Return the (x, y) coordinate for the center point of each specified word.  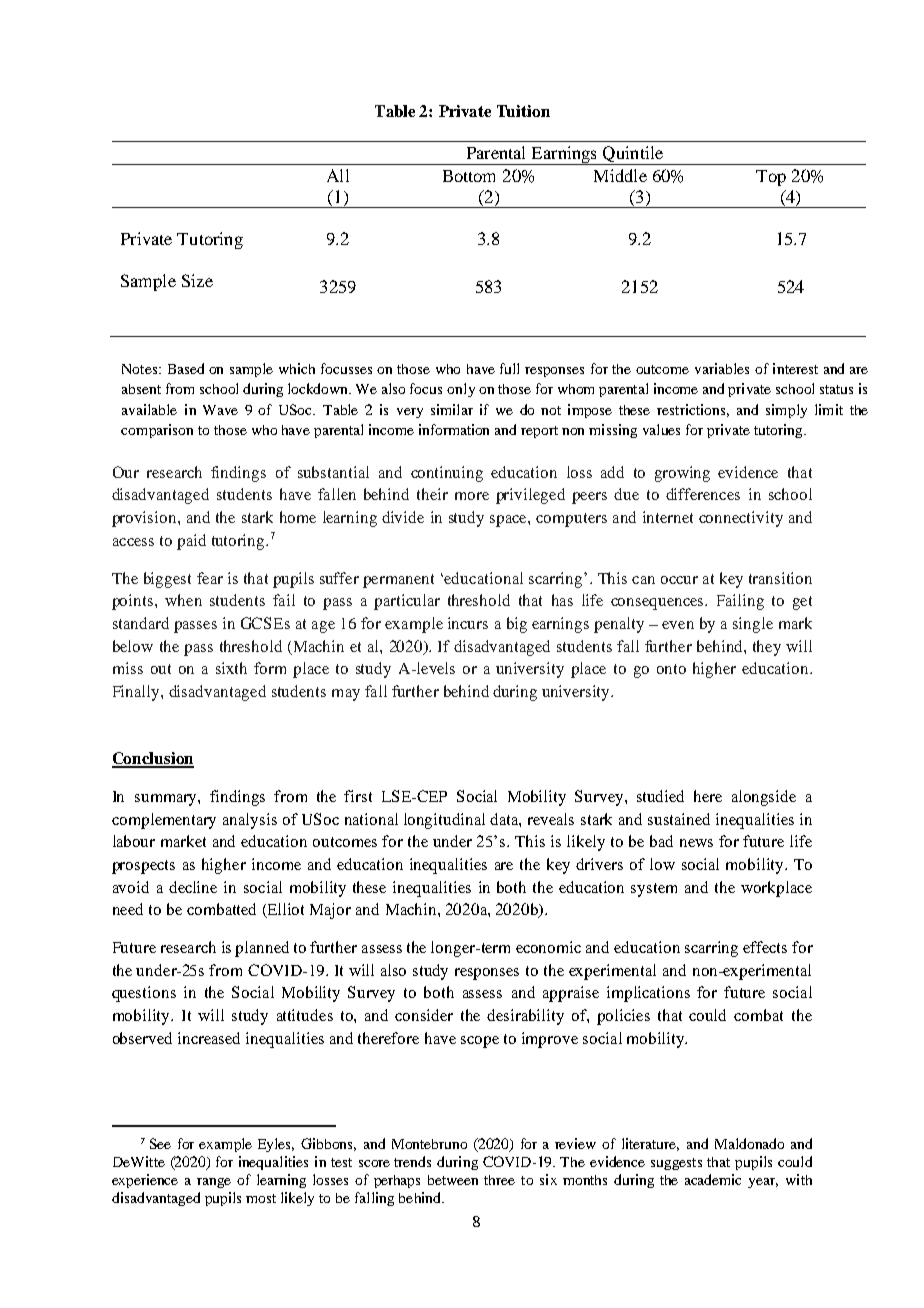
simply (786, 411)
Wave (220, 410)
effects (765, 947)
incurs (468, 623)
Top (771, 178)
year (763, 1183)
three (499, 1180)
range (214, 1183)
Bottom (469, 176)
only (461, 390)
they (767, 648)
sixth (231, 668)
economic (548, 947)
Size (197, 280)
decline (193, 887)
